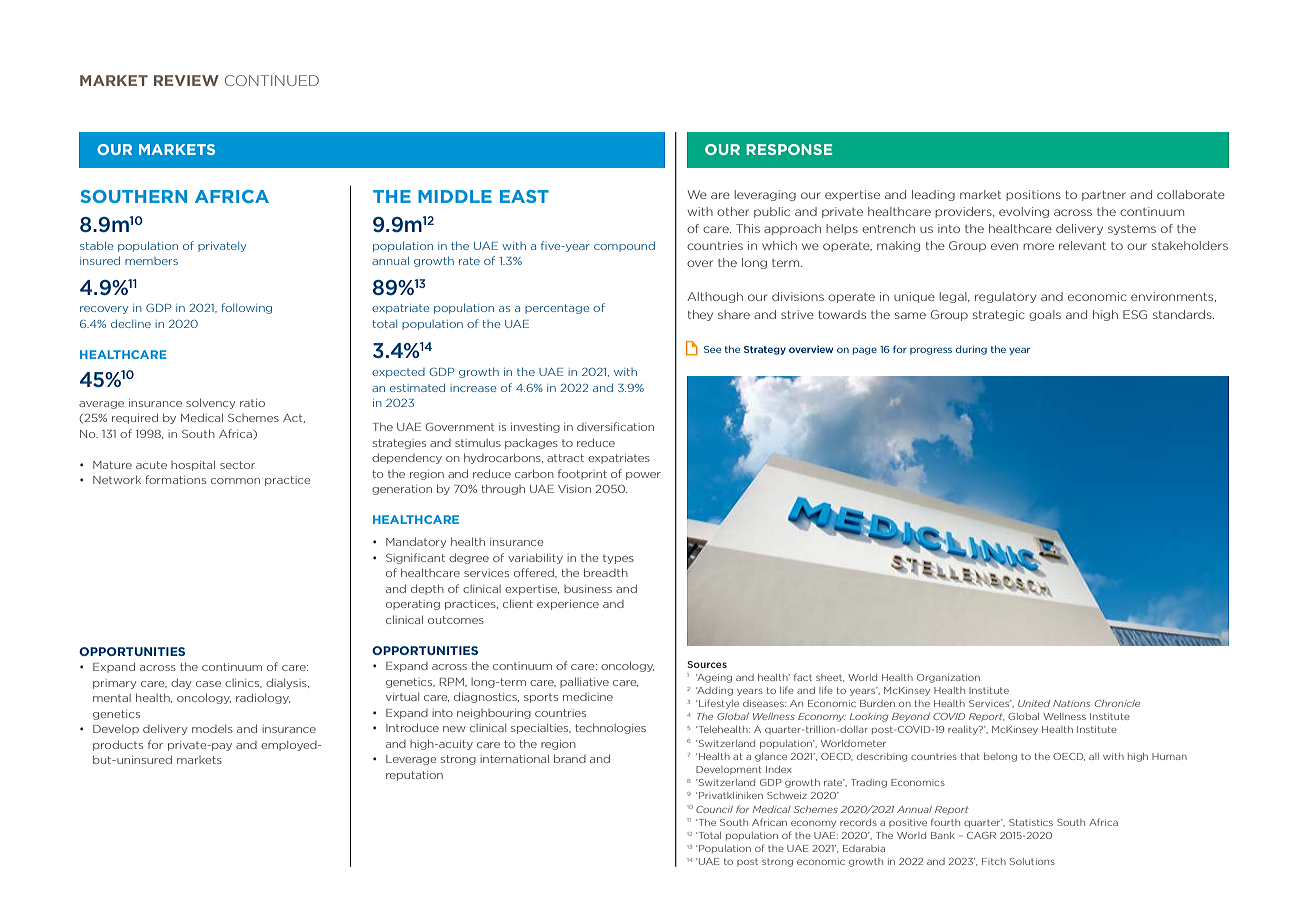  What do you see at coordinates (707, 664) in the screenshot?
I see `Sources` at bounding box center [707, 664].
